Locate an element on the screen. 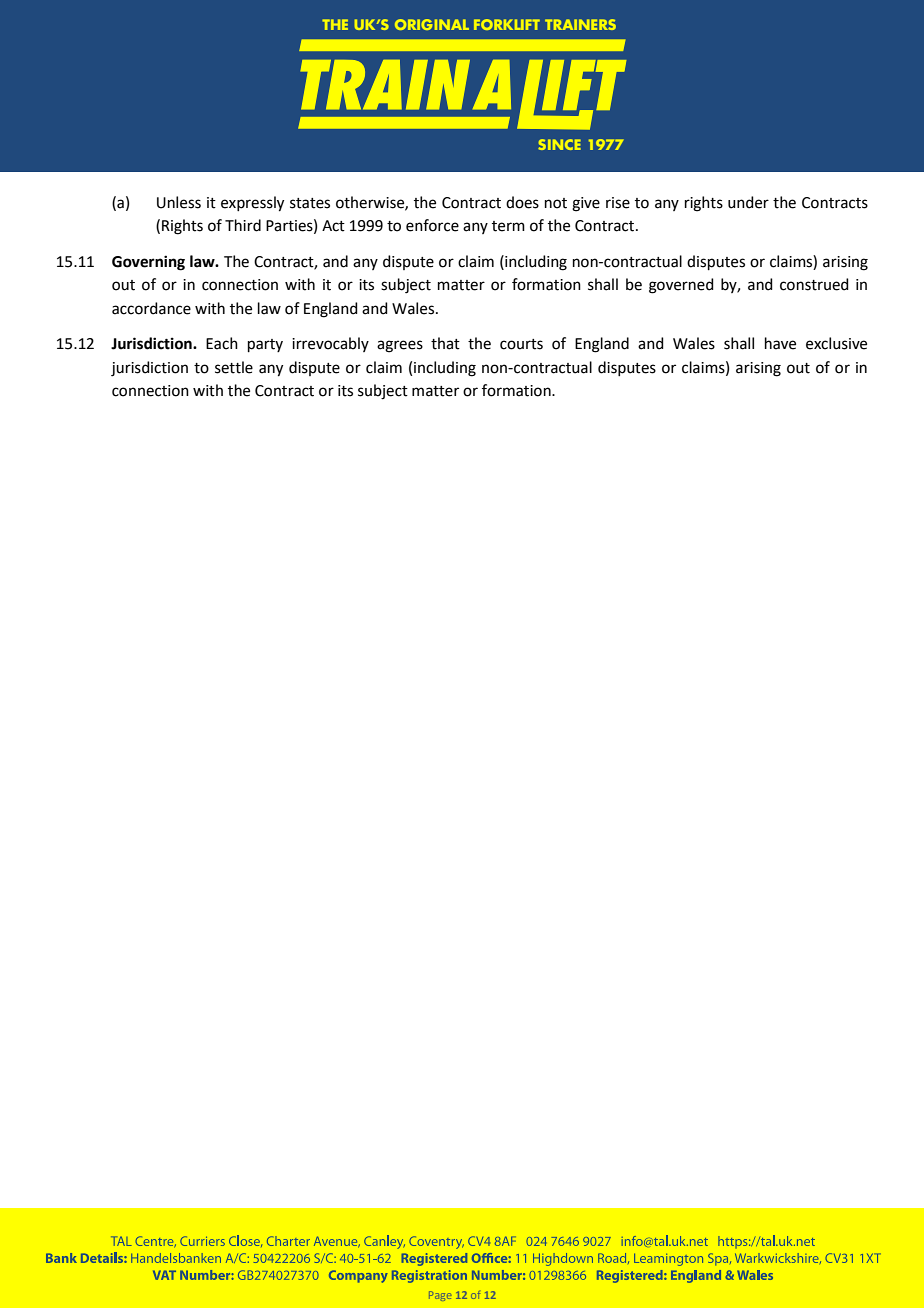 The image size is (924, 1308). have is located at coordinates (780, 343).
